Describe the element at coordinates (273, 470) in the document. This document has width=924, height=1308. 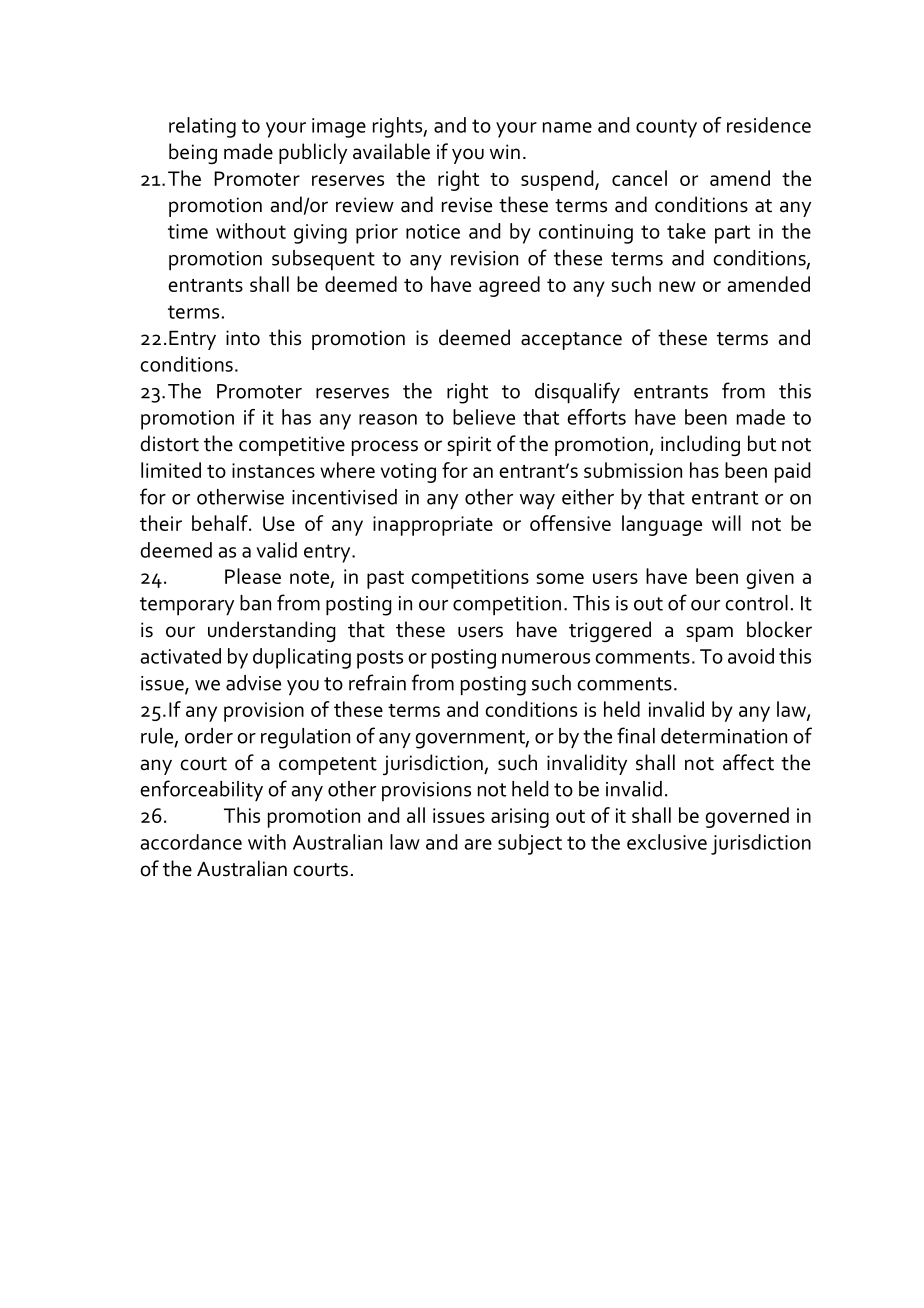
I see `instances` at that location.
